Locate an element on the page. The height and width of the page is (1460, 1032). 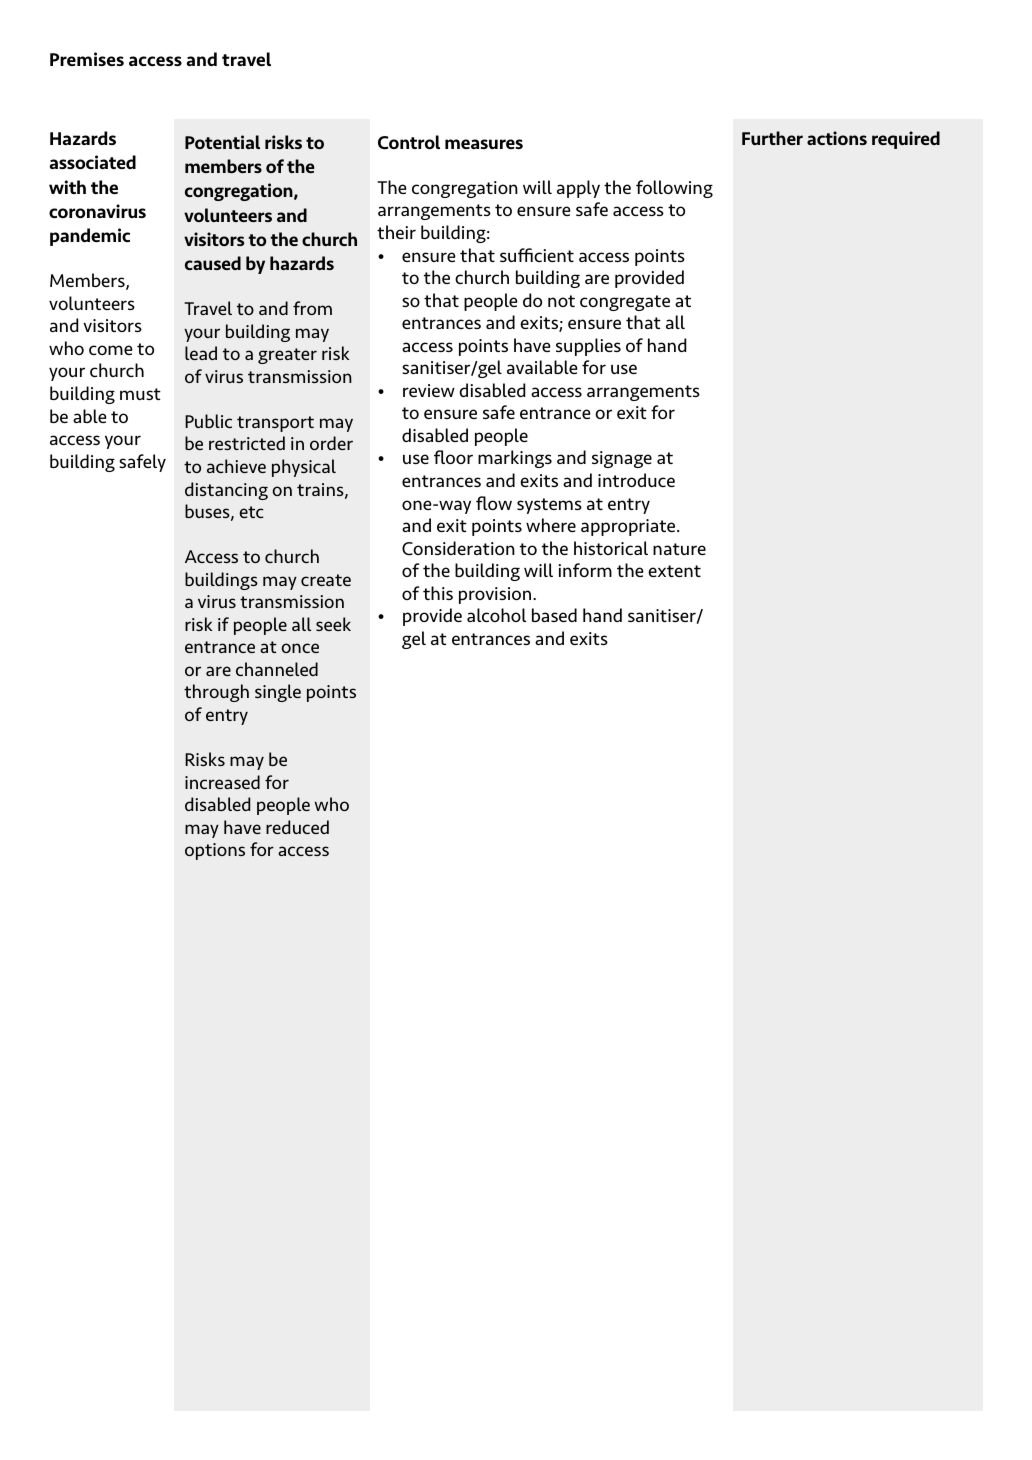
extent is located at coordinates (674, 571).
